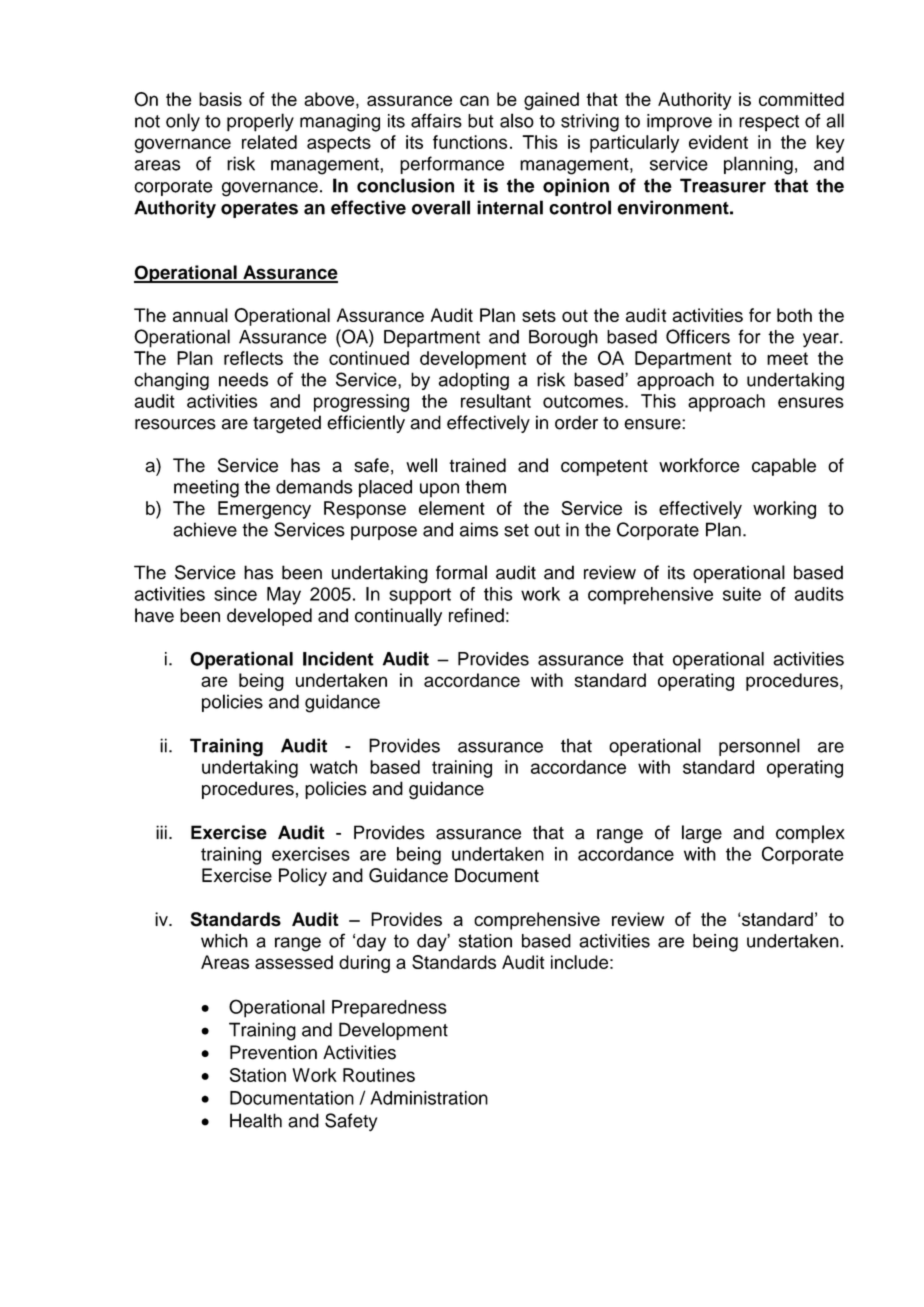 The height and width of the screenshot is (1307, 924). What do you see at coordinates (769, 123) in the screenshot?
I see `respect` at bounding box center [769, 123].
